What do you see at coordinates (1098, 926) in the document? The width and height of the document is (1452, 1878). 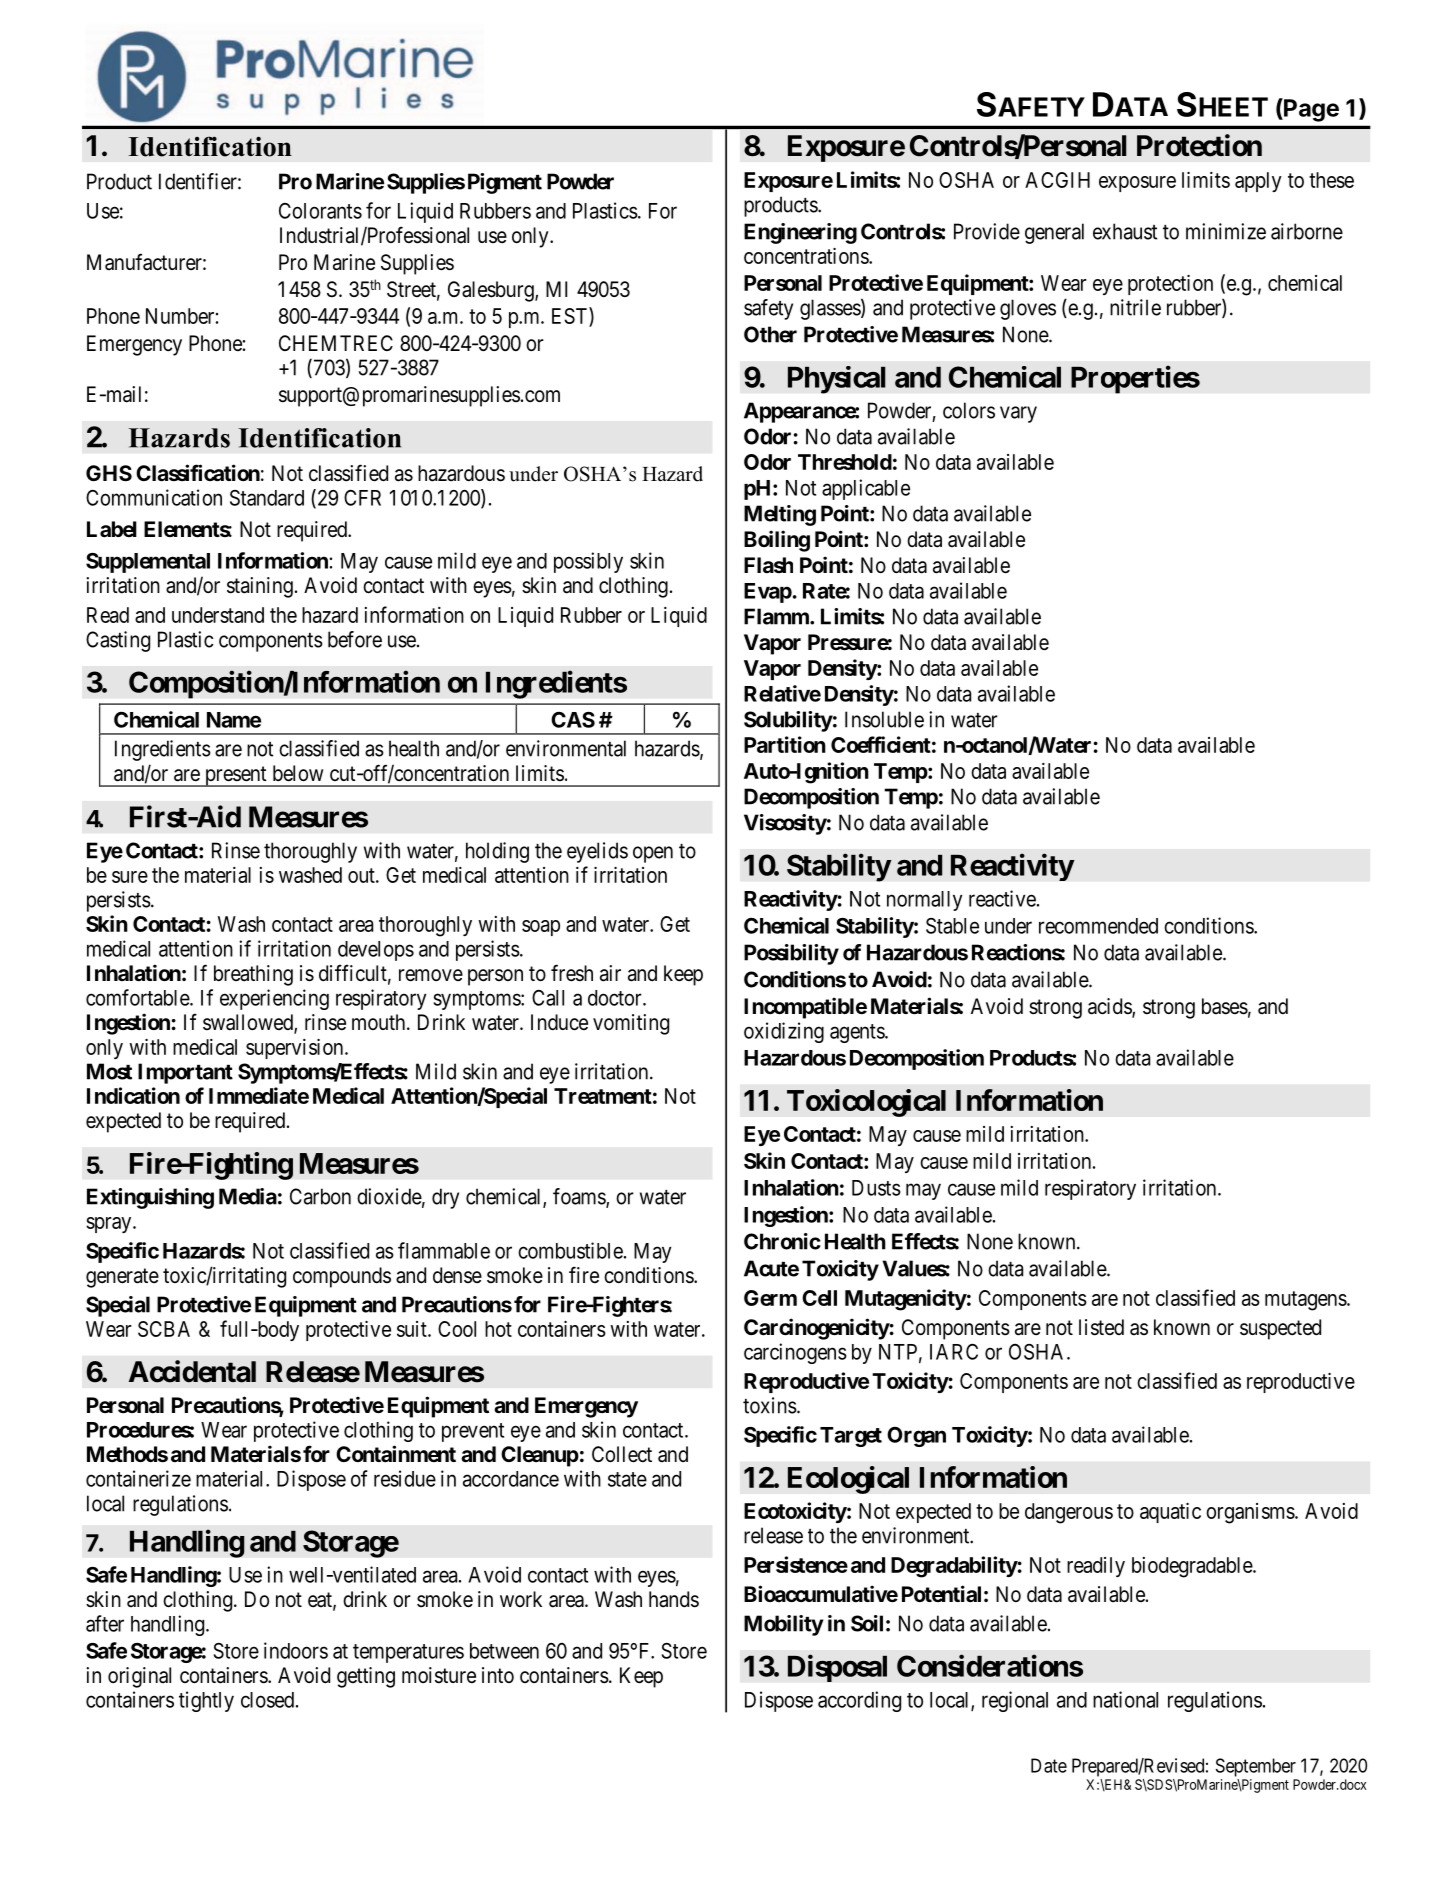 I see `recommended` at bounding box center [1098, 926].
